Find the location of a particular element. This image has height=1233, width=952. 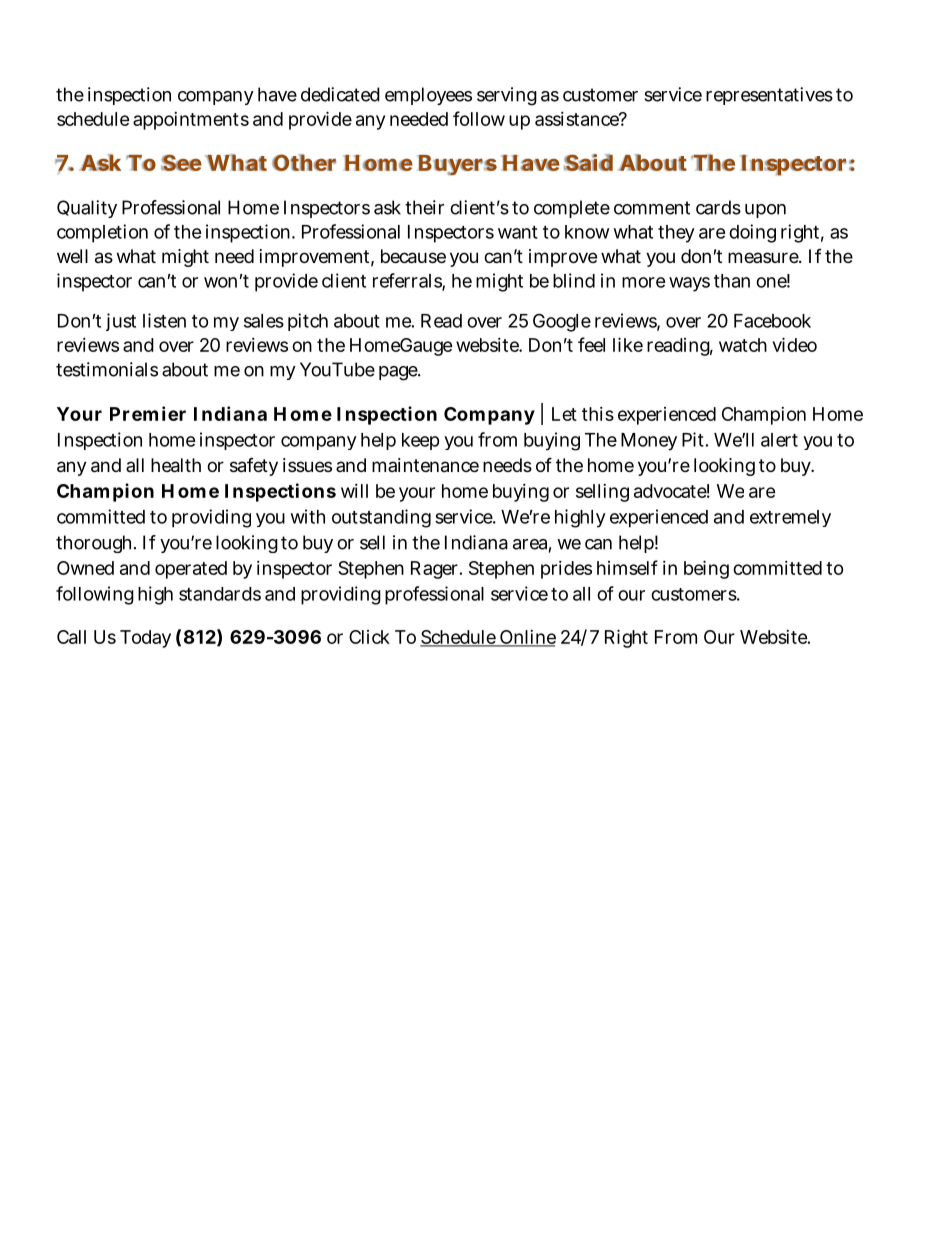

they is located at coordinates (676, 234).
